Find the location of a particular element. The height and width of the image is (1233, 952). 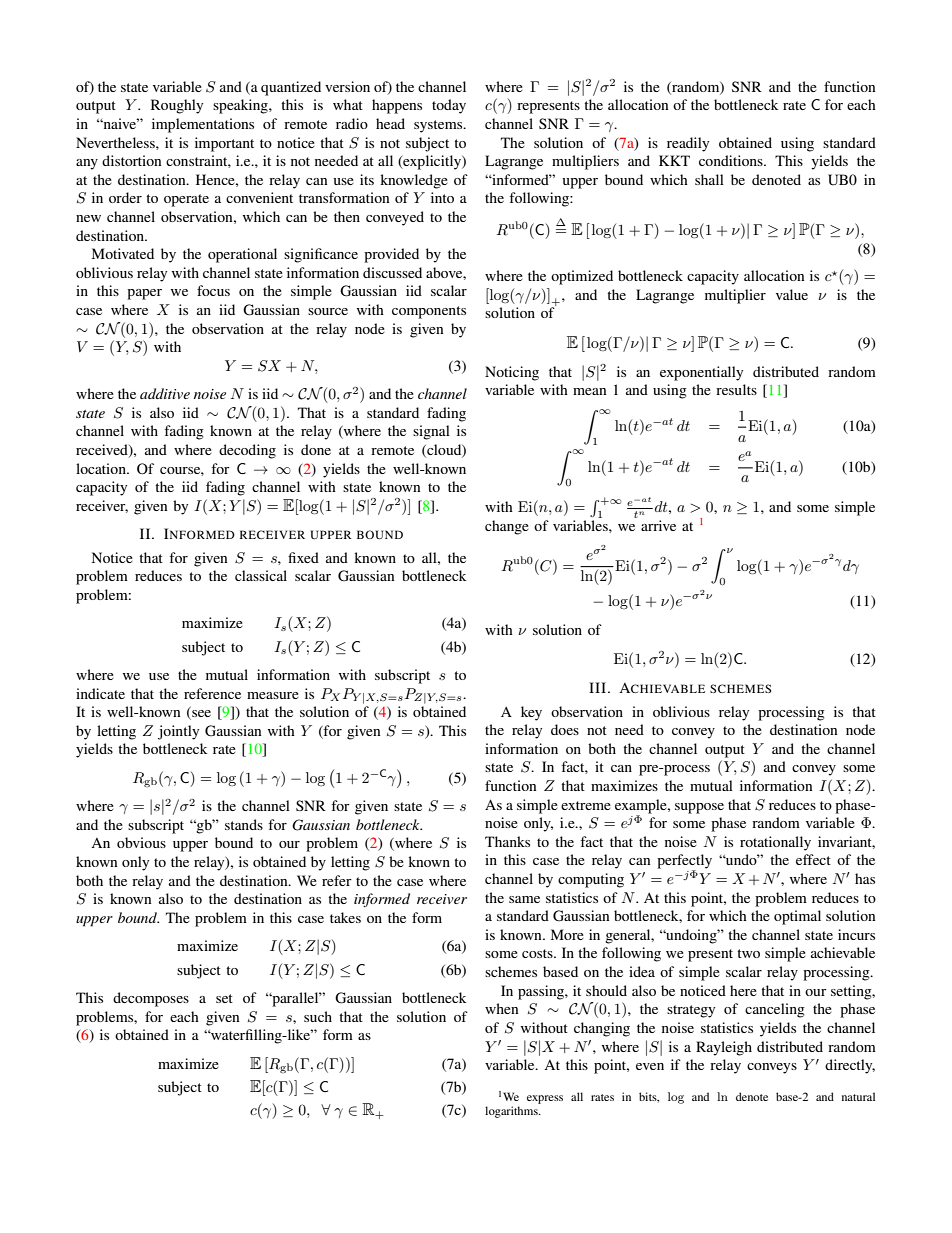

logarithms is located at coordinates (512, 1112).
